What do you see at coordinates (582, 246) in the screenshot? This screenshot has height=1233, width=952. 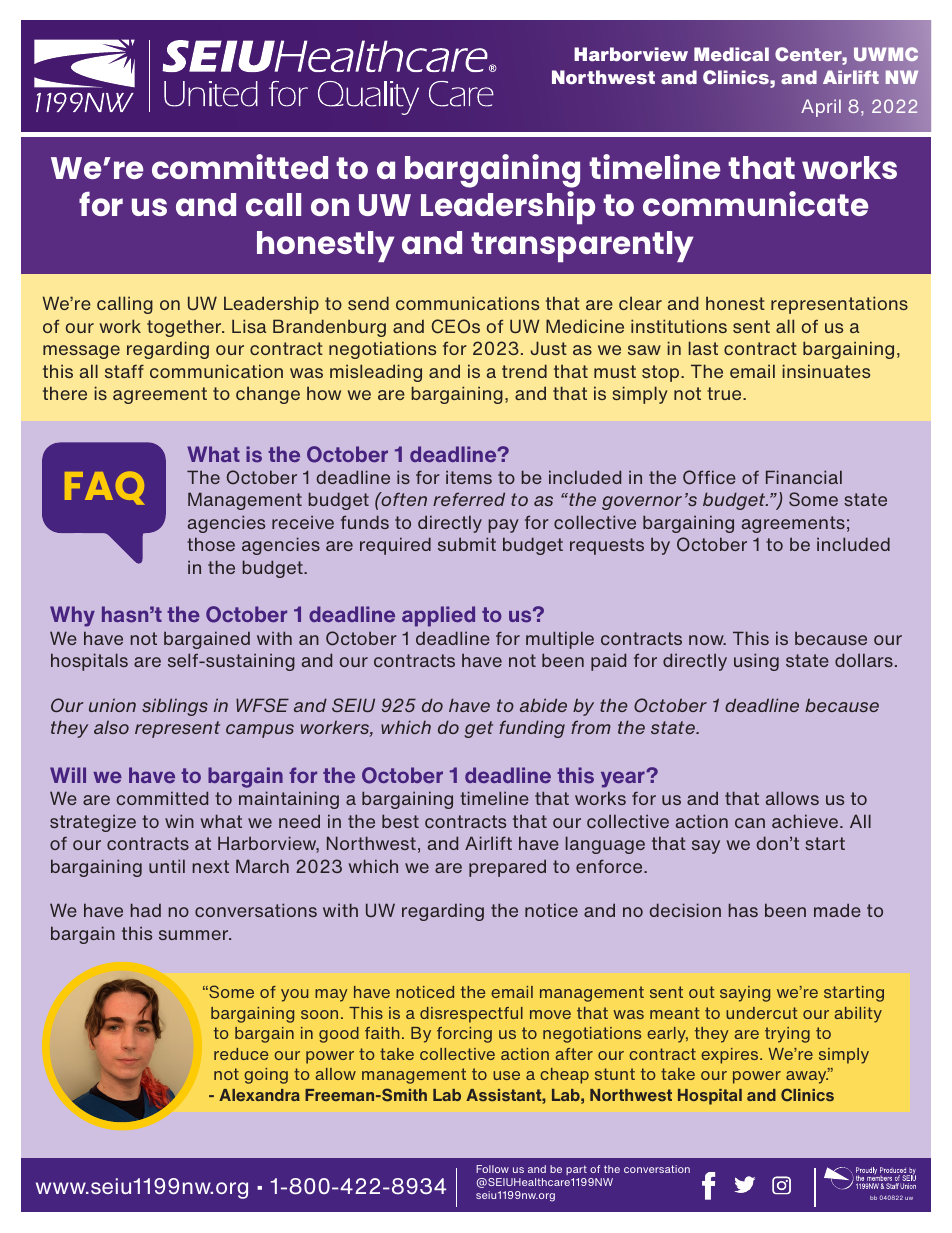 I see `transparently` at bounding box center [582, 246].
